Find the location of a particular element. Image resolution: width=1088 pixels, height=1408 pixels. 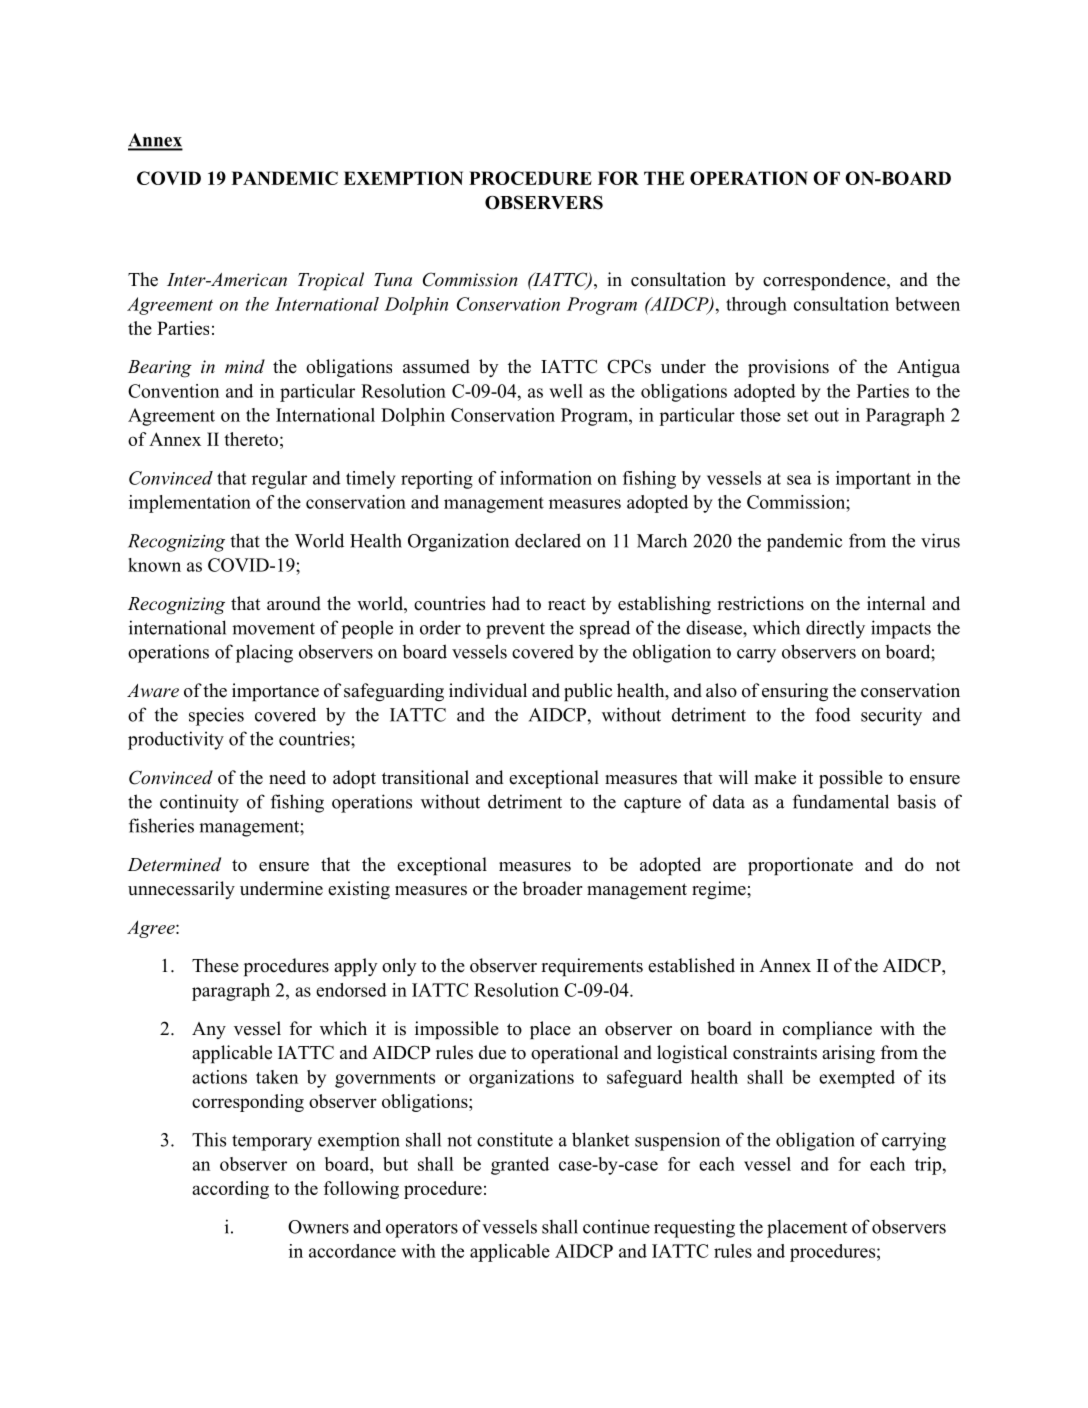

requirements is located at coordinates (592, 967).
